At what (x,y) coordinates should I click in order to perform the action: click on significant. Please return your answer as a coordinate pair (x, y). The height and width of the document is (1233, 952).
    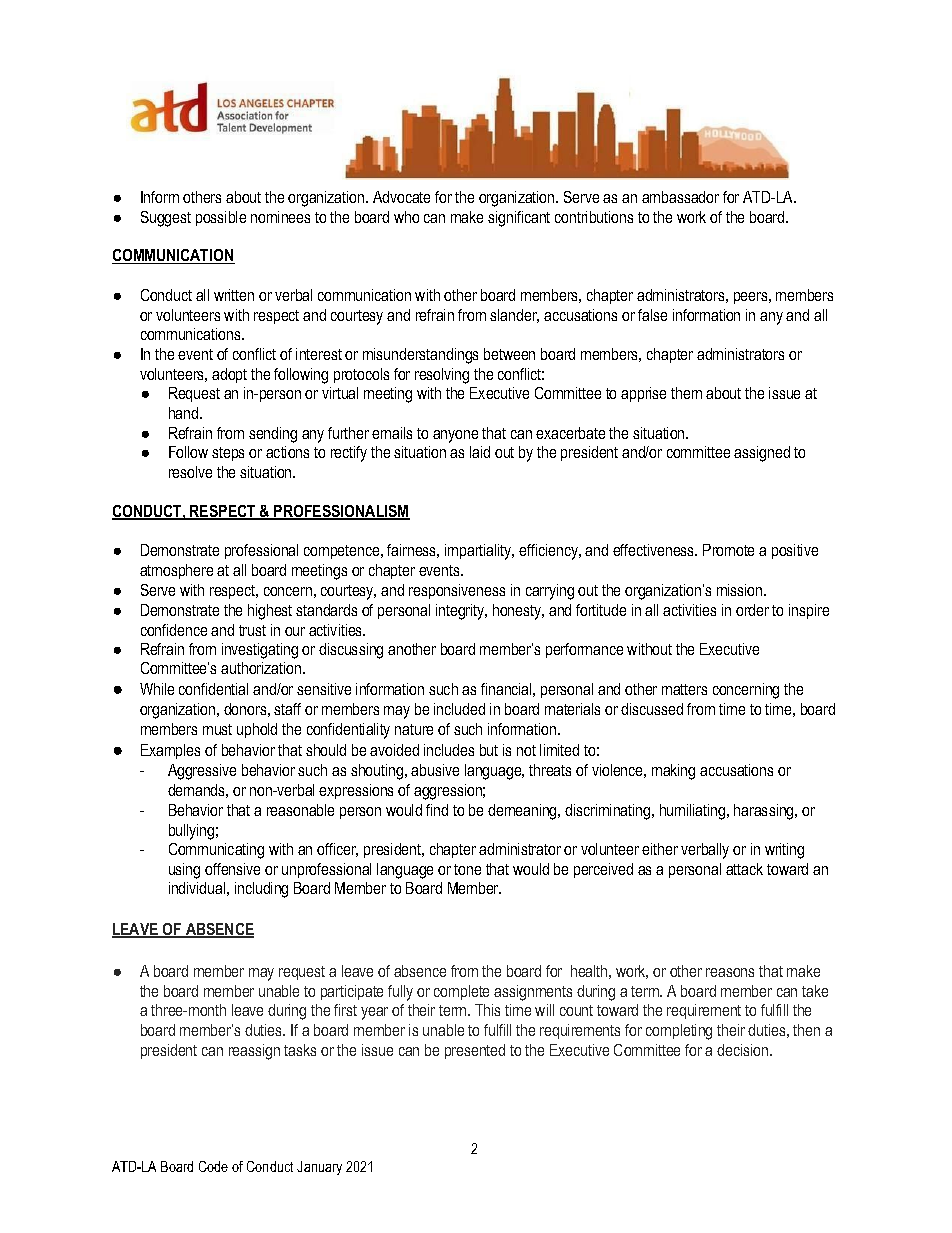
    Looking at the image, I should click on (519, 219).
